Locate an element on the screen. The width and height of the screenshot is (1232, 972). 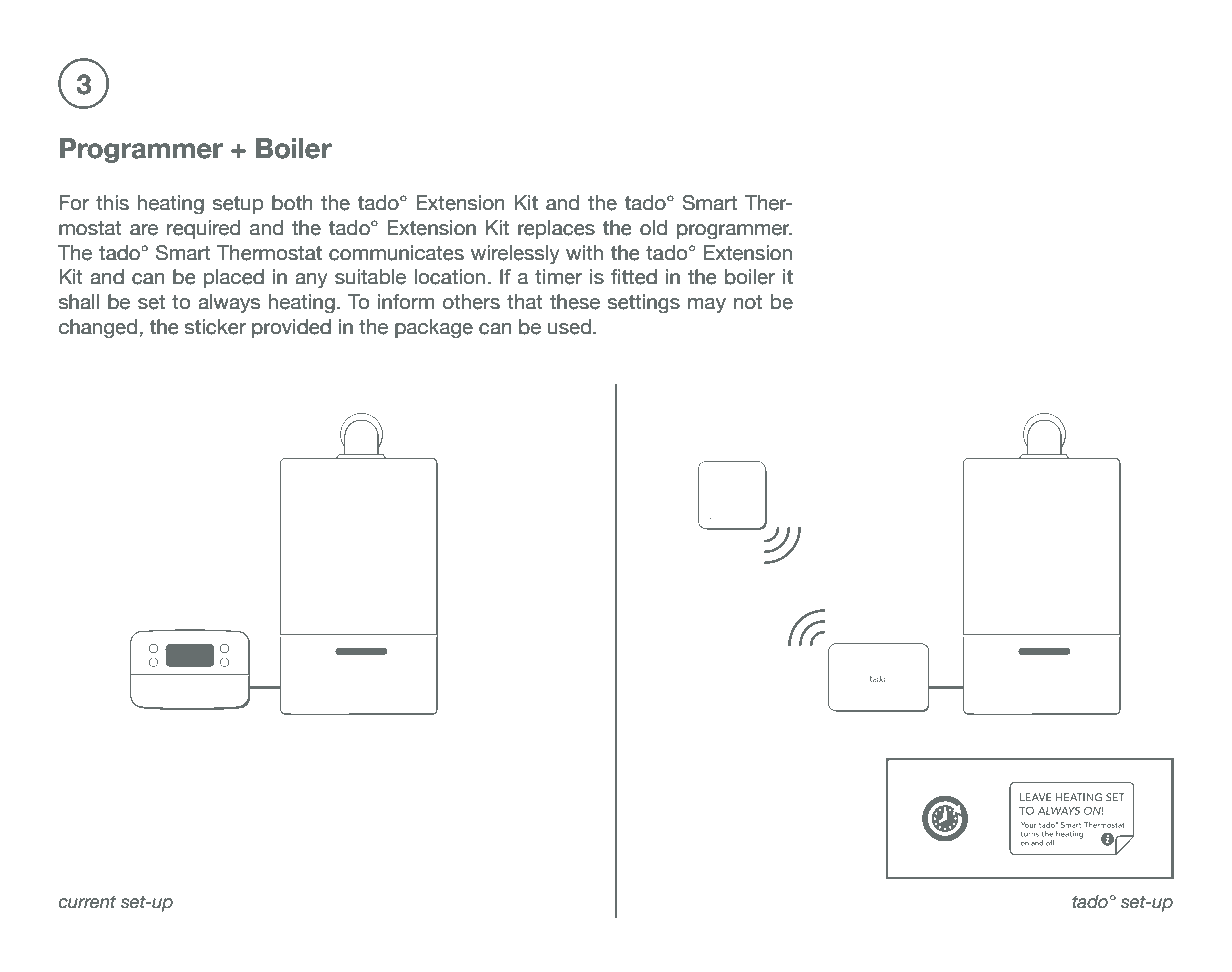
used is located at coordinates (569, 327).
